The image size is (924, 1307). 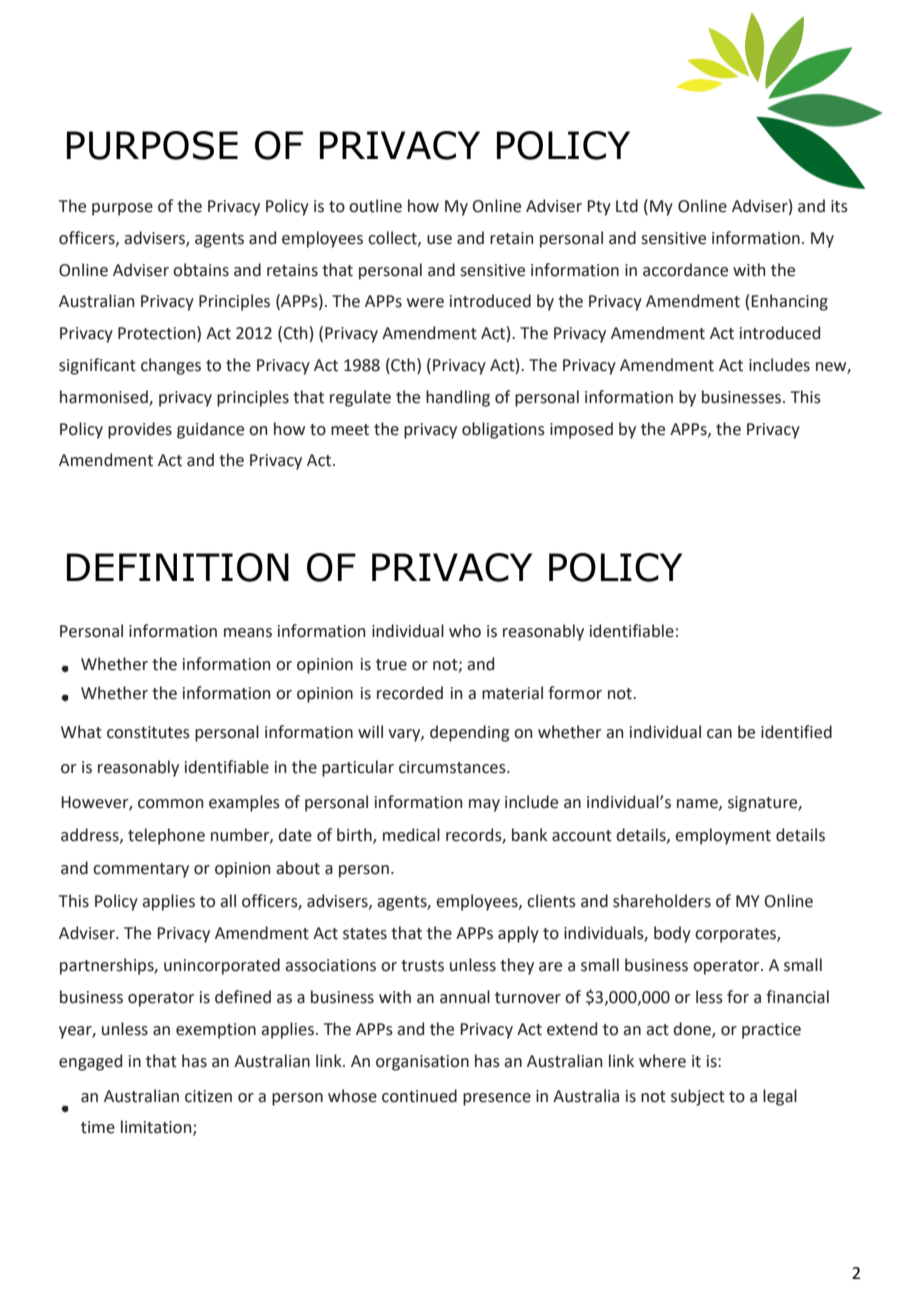 I want to click on DEFINITION, so click(x=178, y=567).
